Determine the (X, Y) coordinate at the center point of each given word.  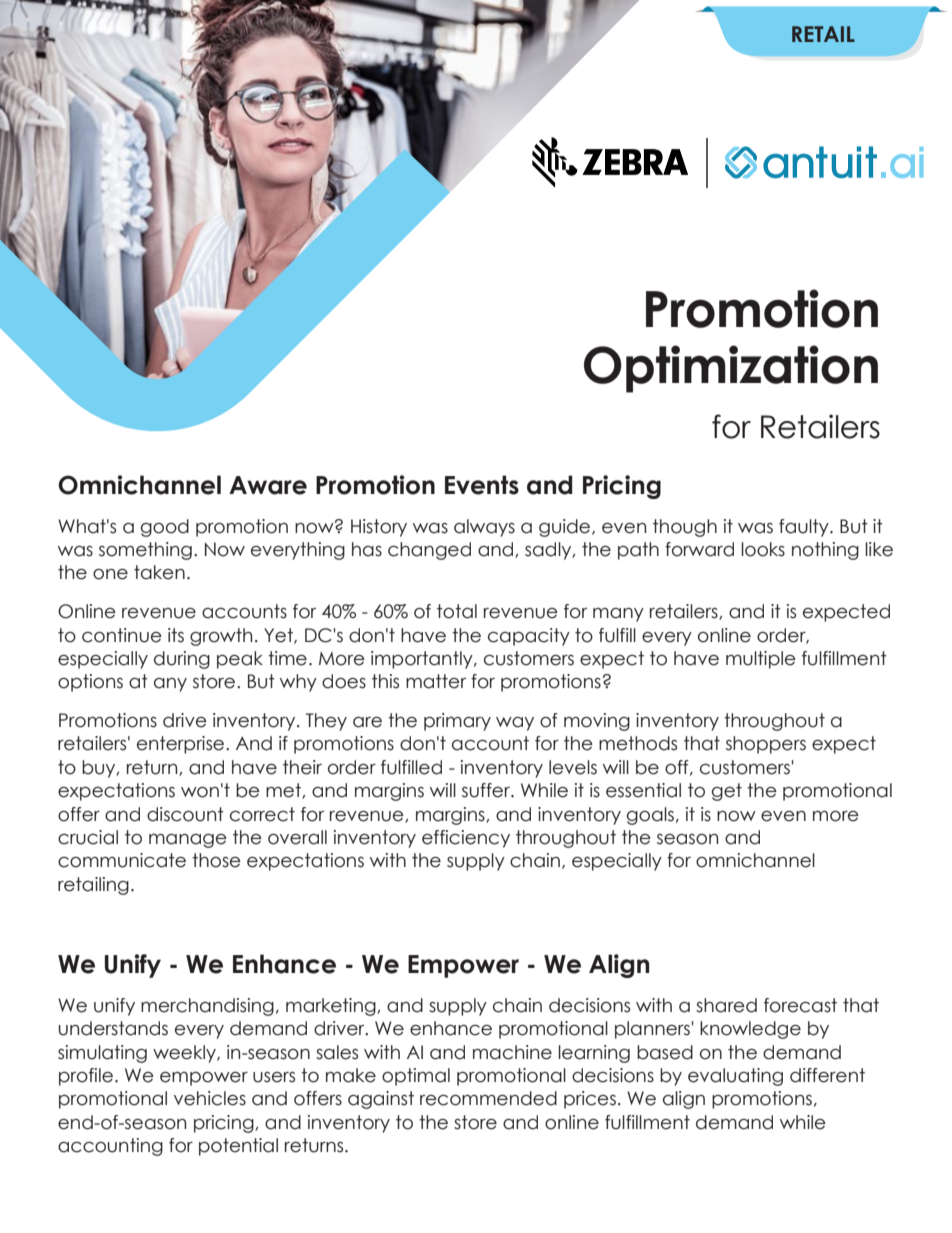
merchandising (207, 1007)
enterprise (182, 745)
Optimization (731, 369)
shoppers (766, 745)
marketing (332, 1007)
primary (457, 722)
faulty (805, 528)
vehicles (210, 1098)
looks (763, 549)
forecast (800, 1005)
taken (159, 572)
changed (429, 551)
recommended (488, 1098)
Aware (268, 485)
